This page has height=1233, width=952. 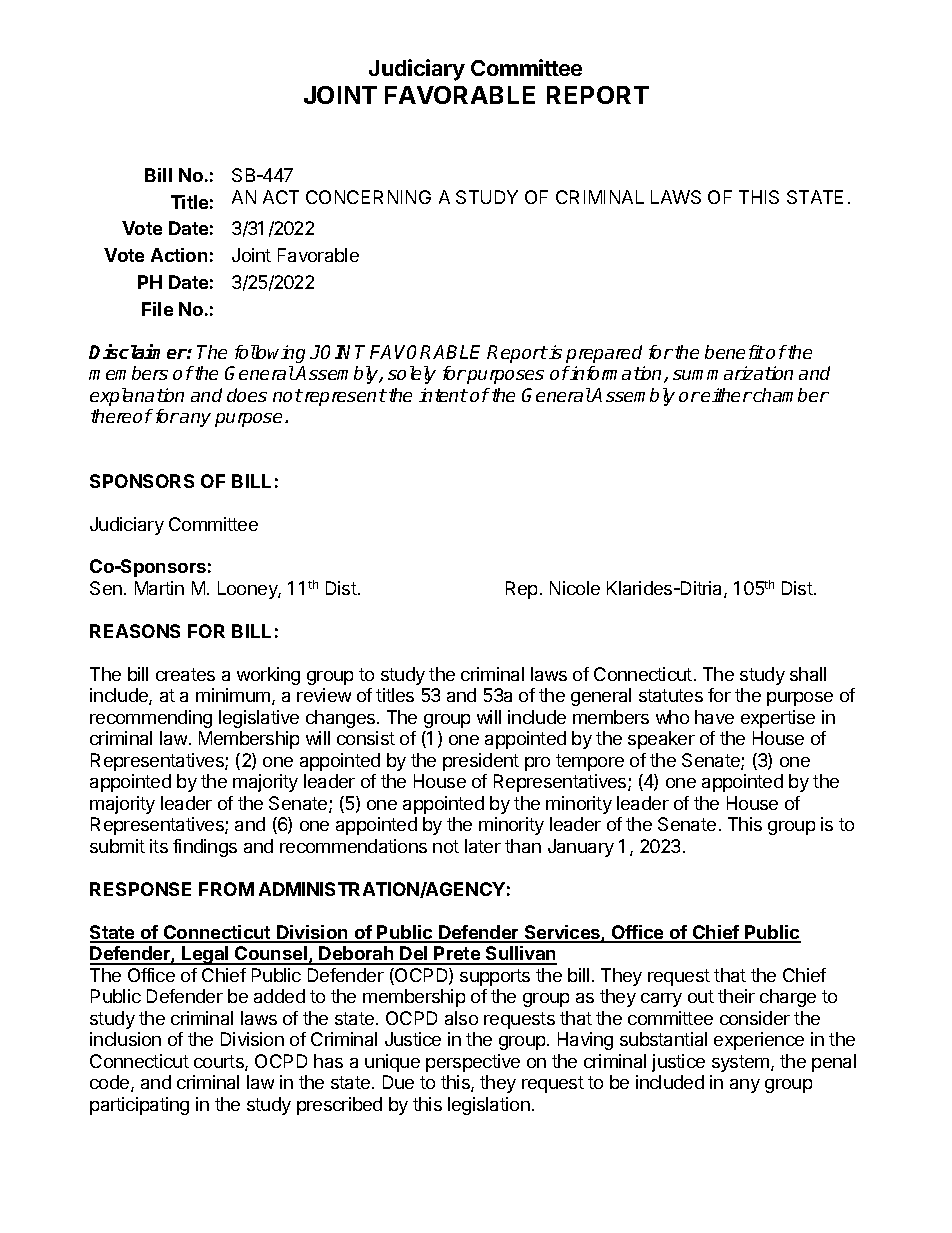 I want to click on either, so click(x=726, y=395).
